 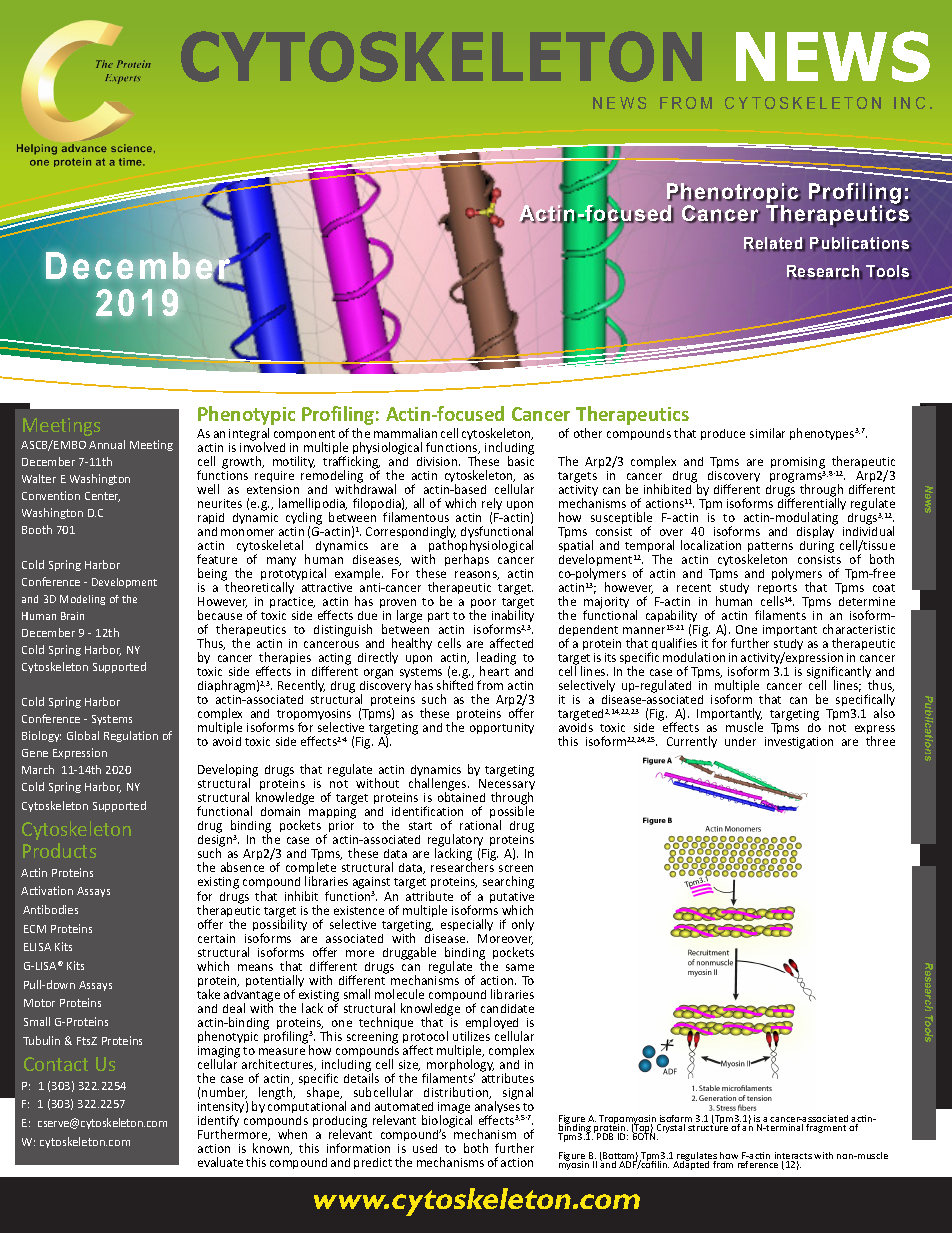 I want to click on promising, so click(x=798, y=464).
